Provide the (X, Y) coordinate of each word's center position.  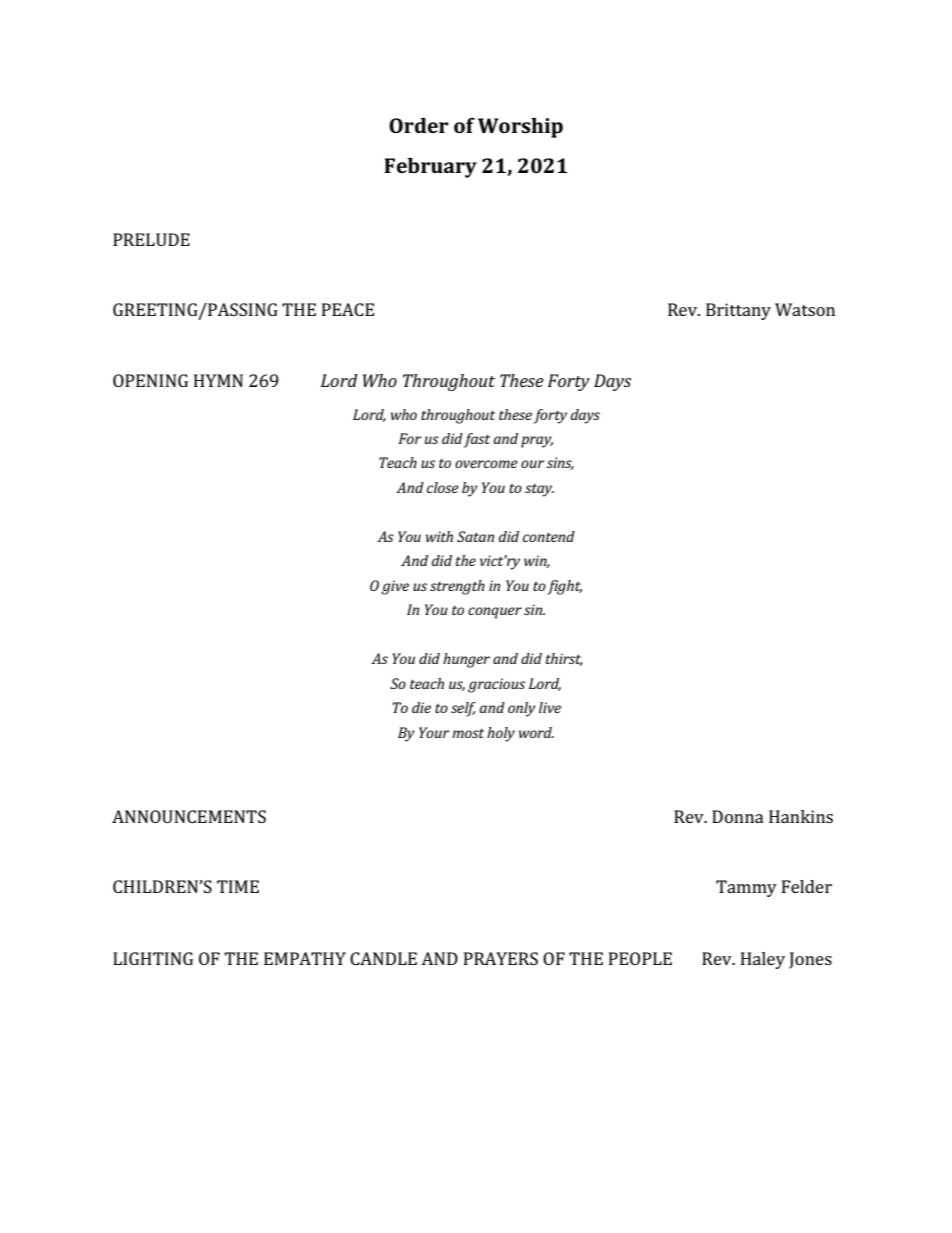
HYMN (218, 380)
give (395, 587)
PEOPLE (640, 958)
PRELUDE (151, 239)
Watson (805, 309)
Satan (475, 536)
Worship (520, 128)
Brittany (738, 311)
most (468, 733)
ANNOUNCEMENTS (189, 816)
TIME (238, 886)
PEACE (348, 309)
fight (564, 587)
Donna (738, 816)
